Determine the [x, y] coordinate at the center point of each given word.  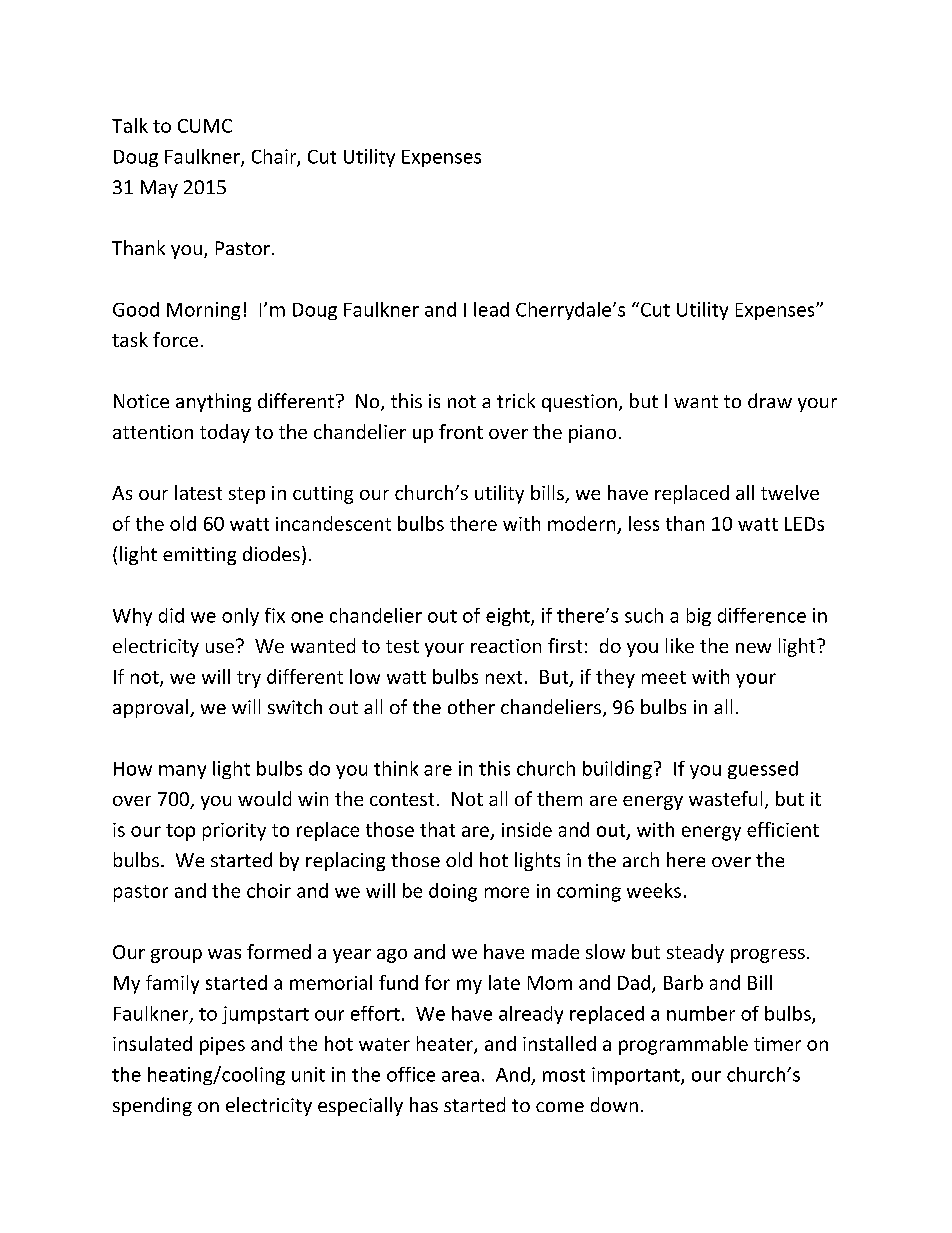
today [225, 433]
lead [491, 309]
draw [770, 400]
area [460, 1076]
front [461, 431]
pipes [222, 1046]
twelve [790, 492]
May [159, 189]
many [182, 772]
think [396, 768]
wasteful [725, 798]
